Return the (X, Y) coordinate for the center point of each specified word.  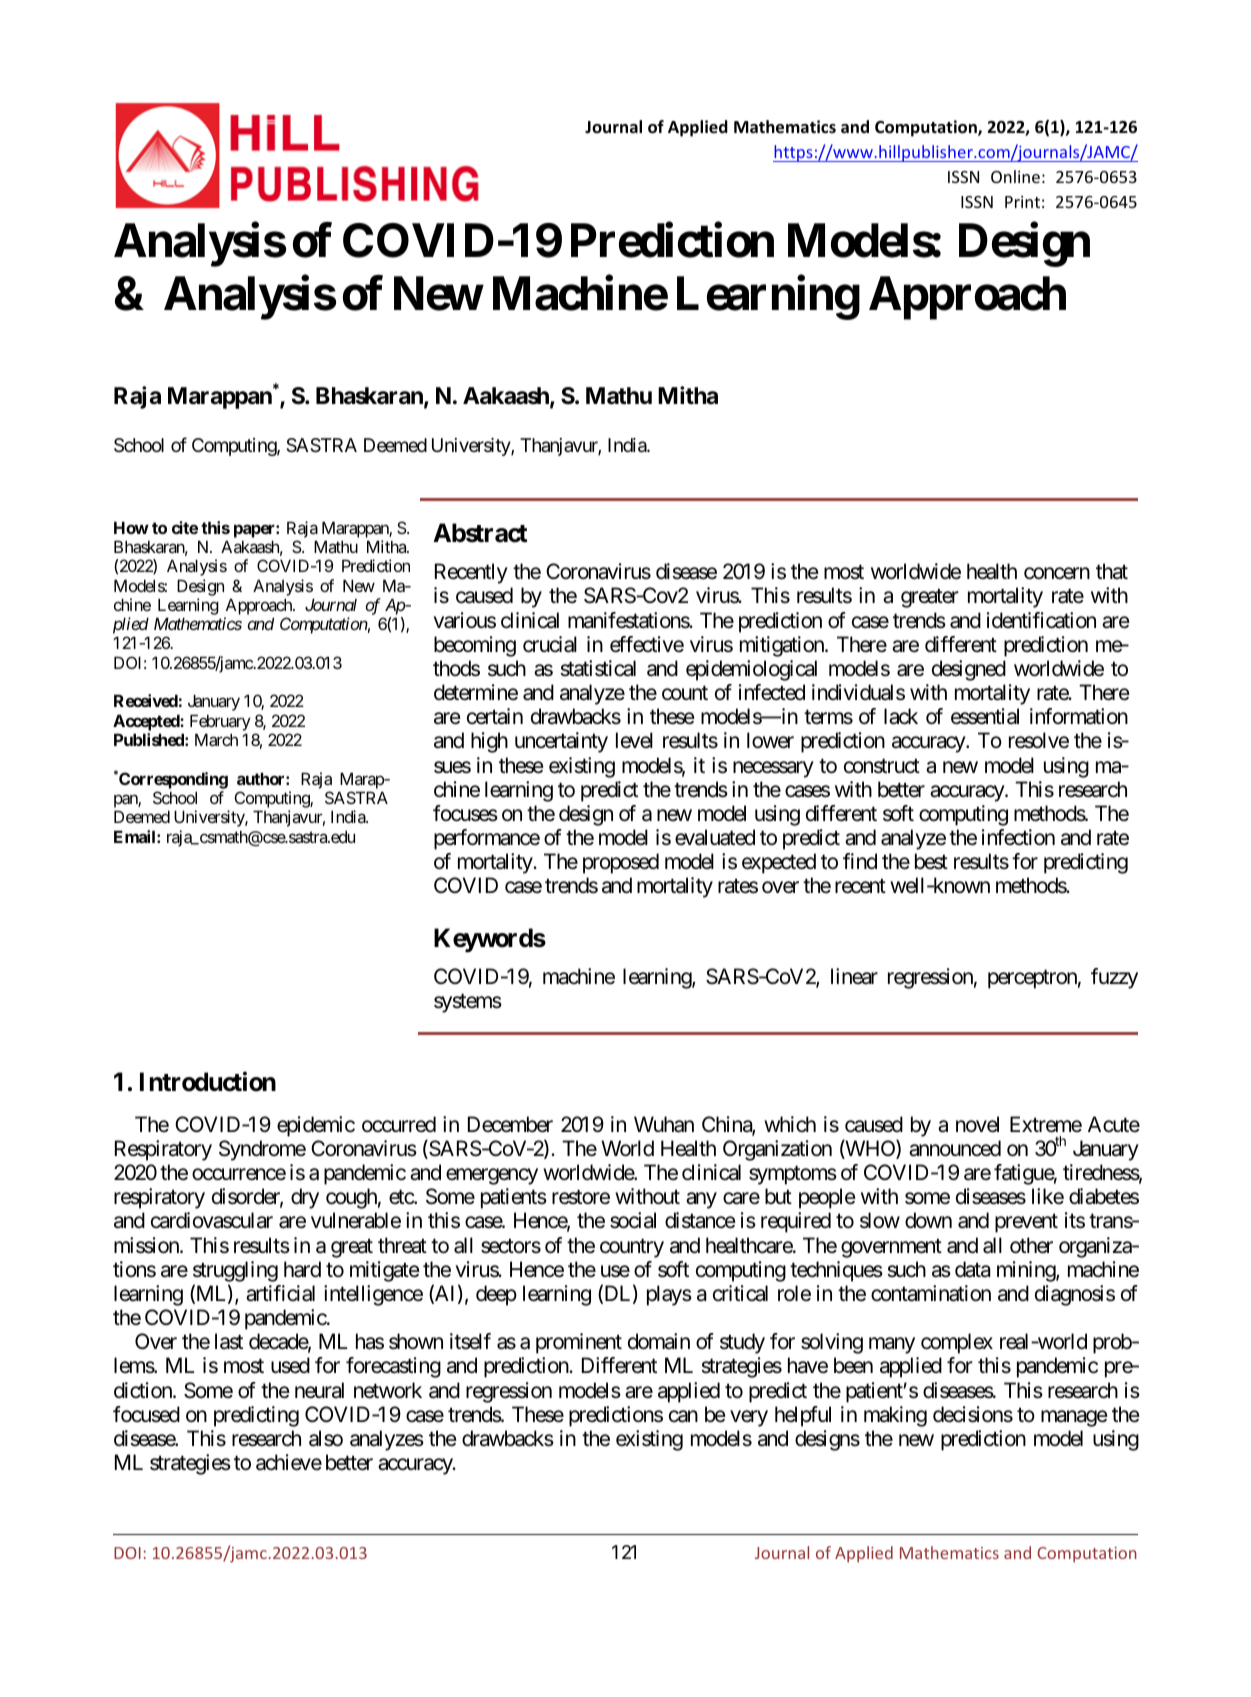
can (683, 1416)
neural (319, 1390)
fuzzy (1114, 978)
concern (1057, 574)
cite (185, 527)
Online (1015, 176)
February (220, 722)
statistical (598, 668)
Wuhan (664, 1124)
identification (1041, 620)
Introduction (208, 1081)
